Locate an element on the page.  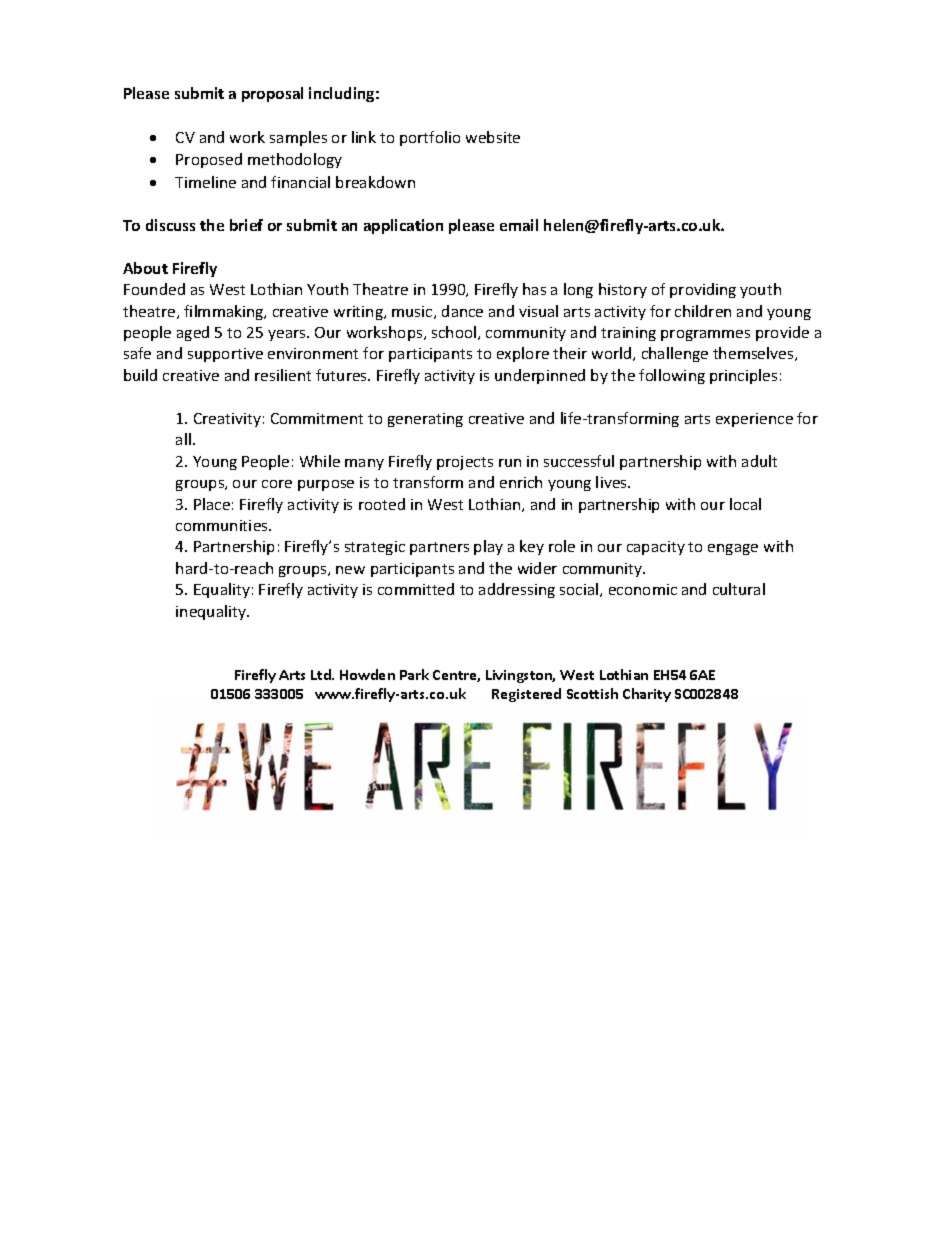
brief is located at coordinates (246, 225).
